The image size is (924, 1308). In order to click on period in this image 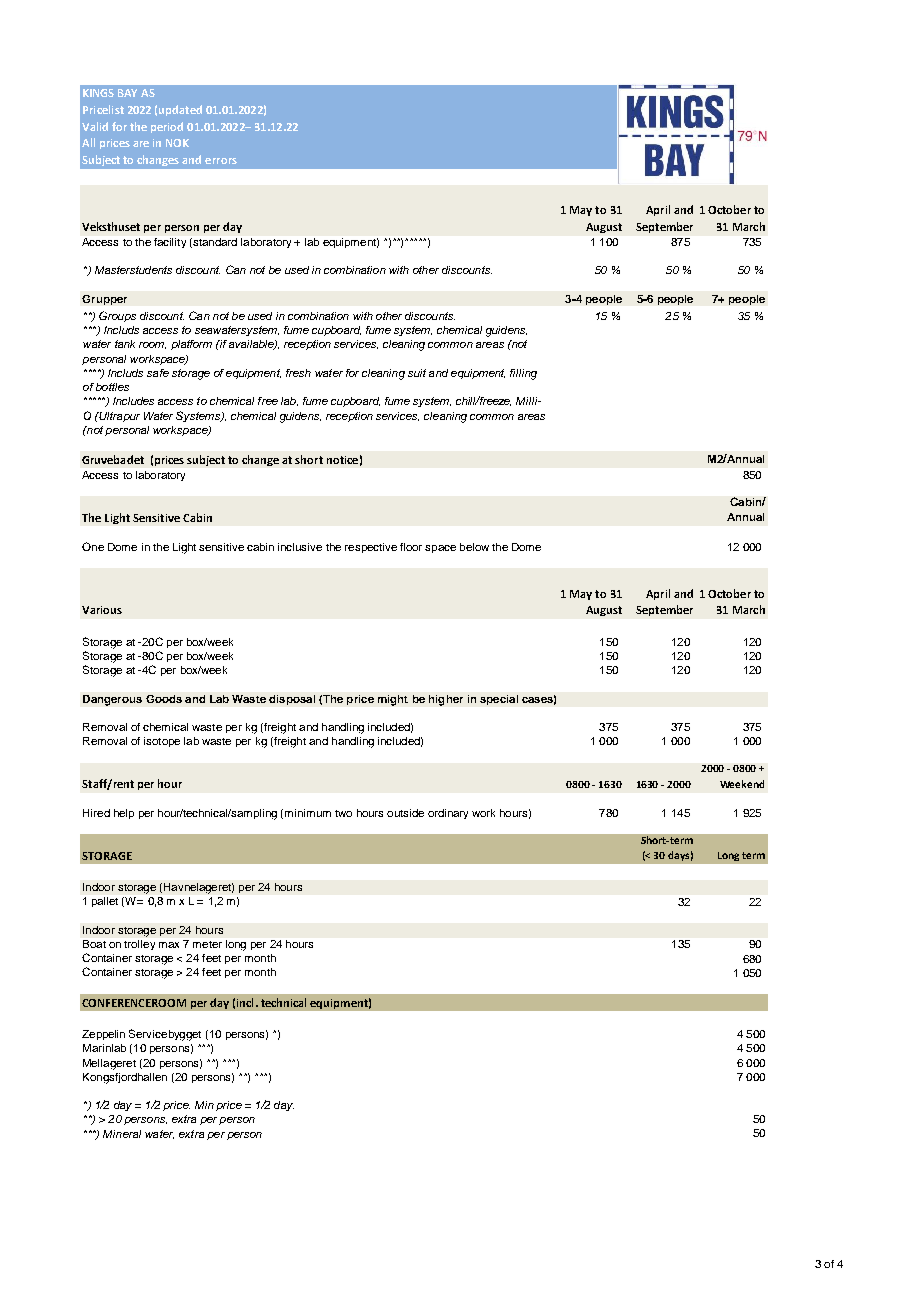, I will do `click(167, 127)`.
